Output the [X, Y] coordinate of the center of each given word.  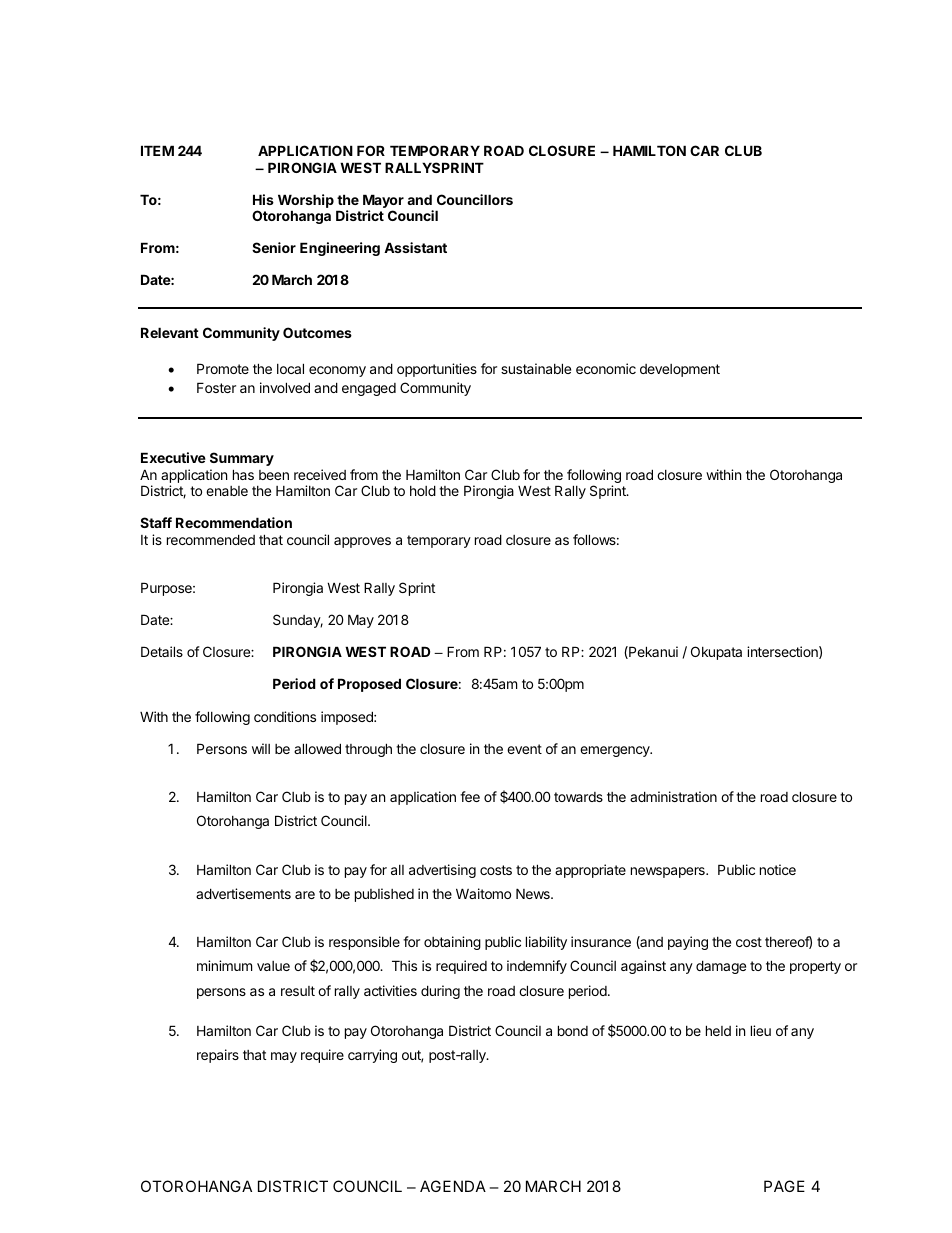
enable [227, 491]
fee [470, 796]
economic [606, 368]
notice [778, 869]
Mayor [383, 202]
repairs [218, 1056]
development [680, 370]
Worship [306, 202]
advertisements [243, 893]
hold [423, 490]
